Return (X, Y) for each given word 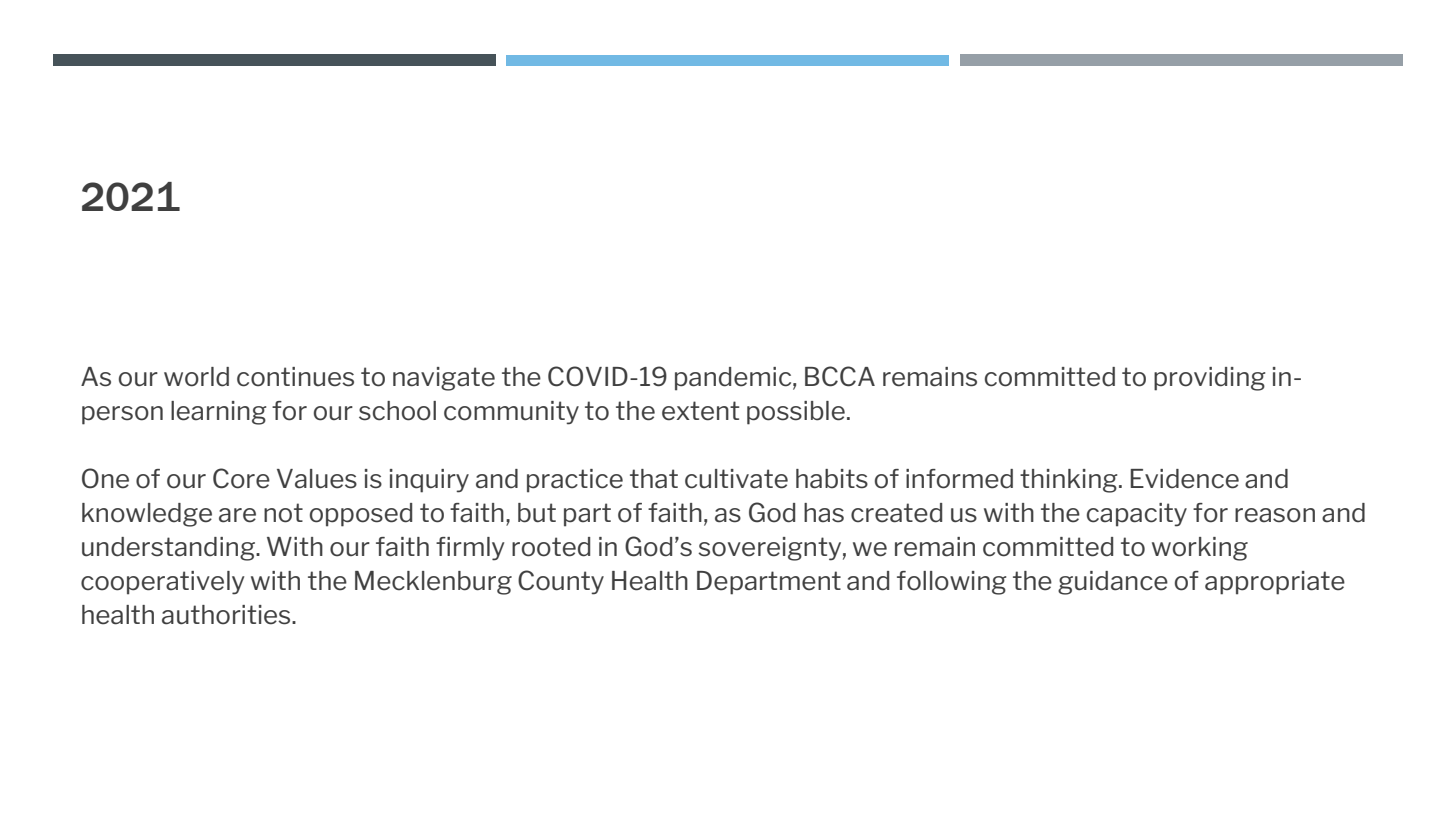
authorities (227, 615)
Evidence (1184, 479)
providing (1209, 379)
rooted (551, 547)
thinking (1070, 481)
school (397, 411)
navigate (444, 379)
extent (700, 411)
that (654, 479)
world (196, 377)
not (283, 513)
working (1200, 549)
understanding (169, 549)
